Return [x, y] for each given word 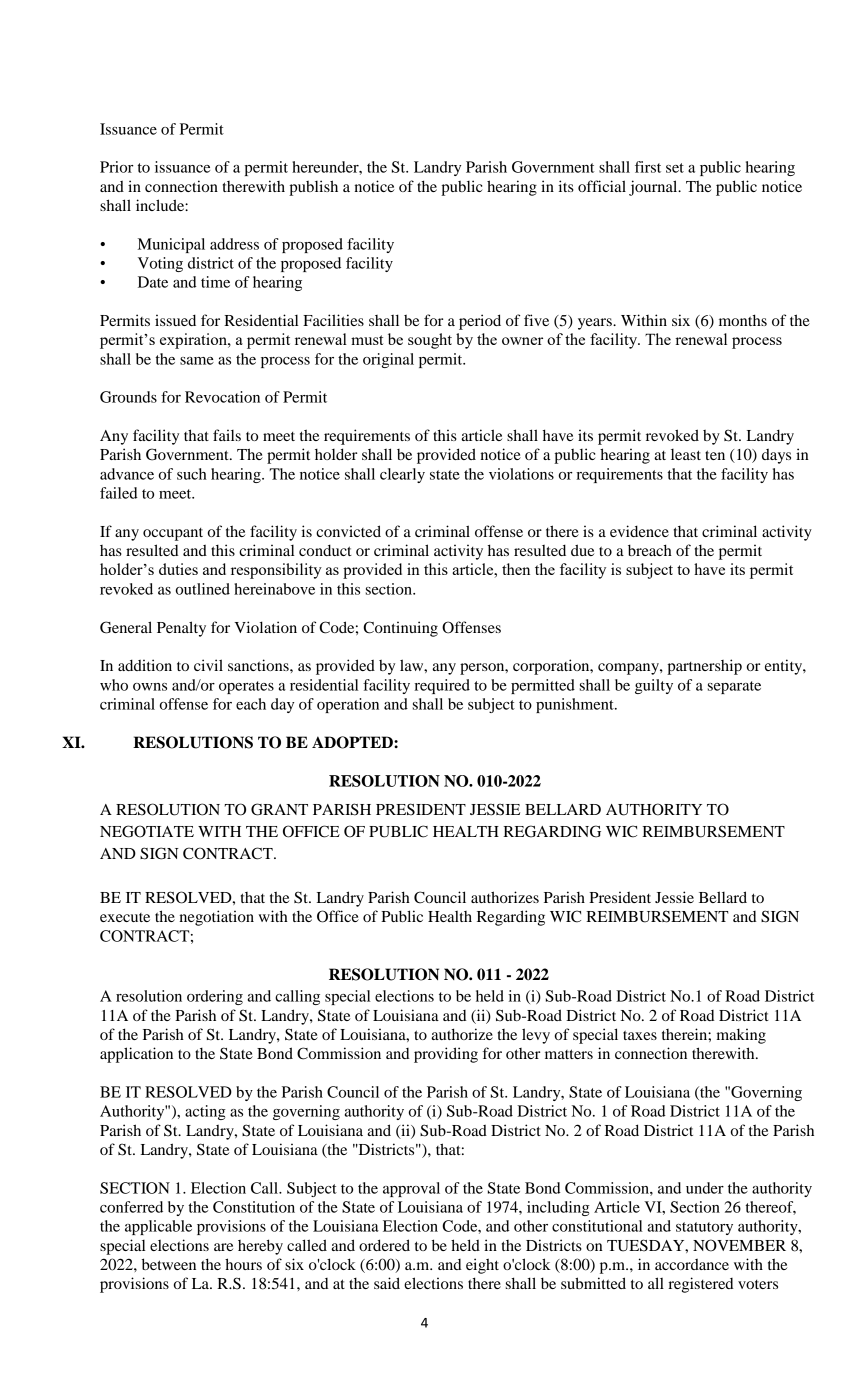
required [442, 686]
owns [150, 687]
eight [482, 1266]
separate [734, 687]
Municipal [171, 245]
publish [313, 188]
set [675, 168]
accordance [692, 1264]
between [169, 1264]
